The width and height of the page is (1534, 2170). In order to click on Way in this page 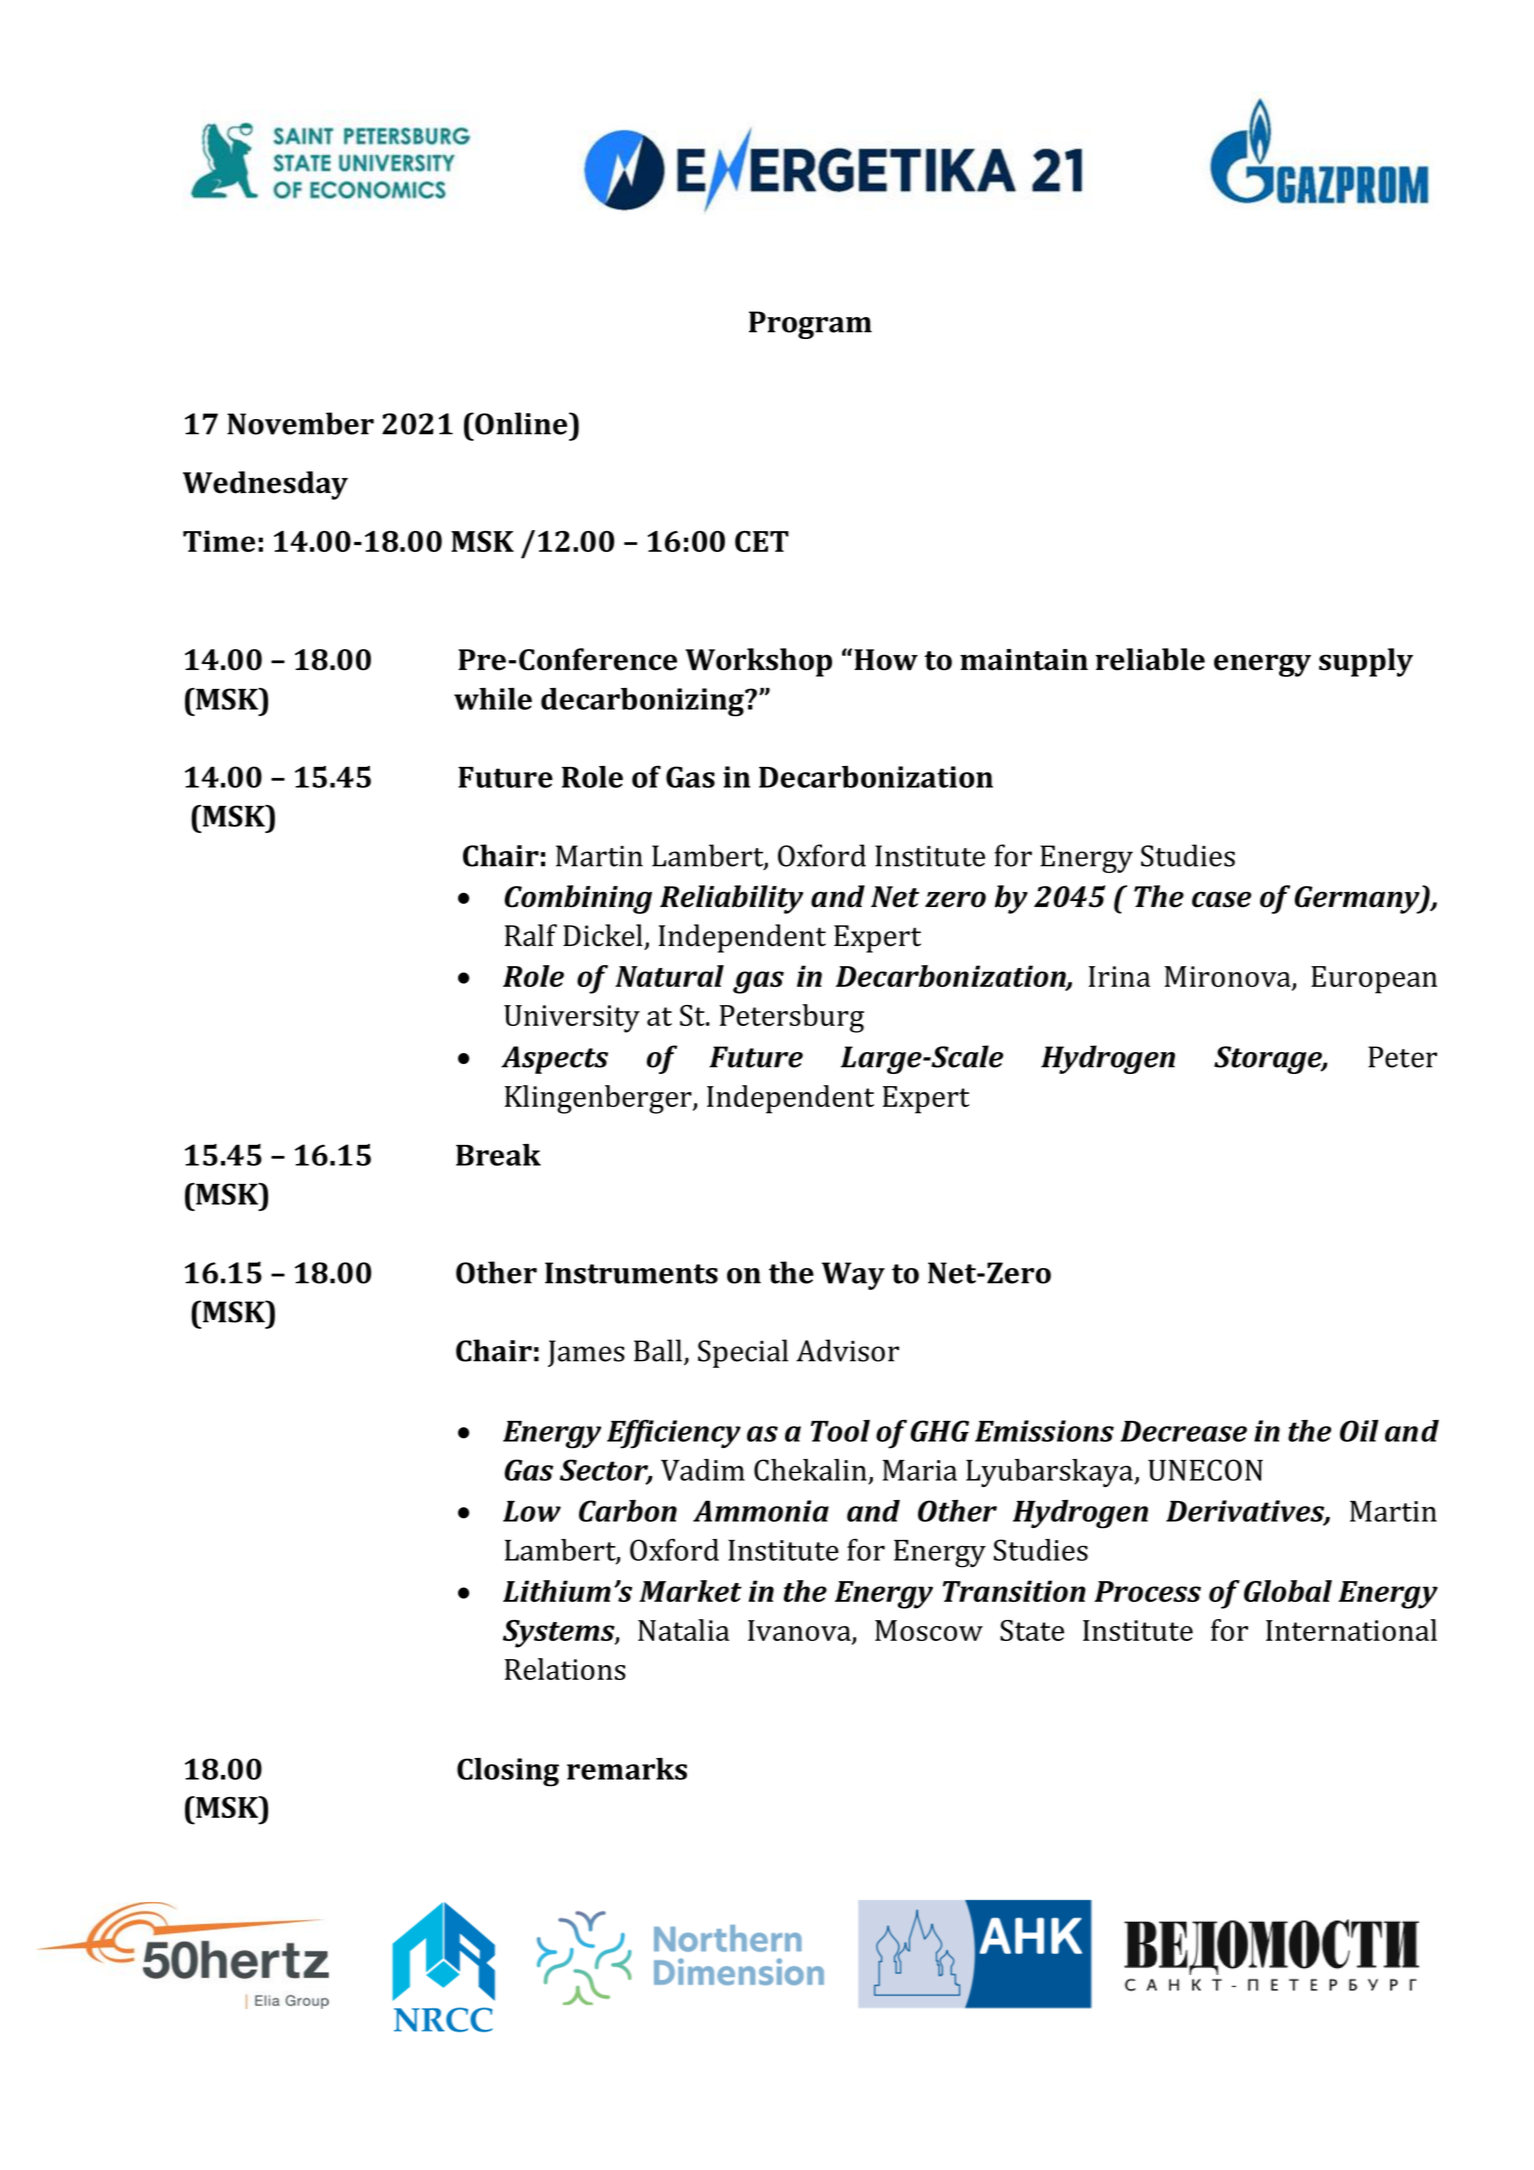, I will do `click(853, 1276)`.
